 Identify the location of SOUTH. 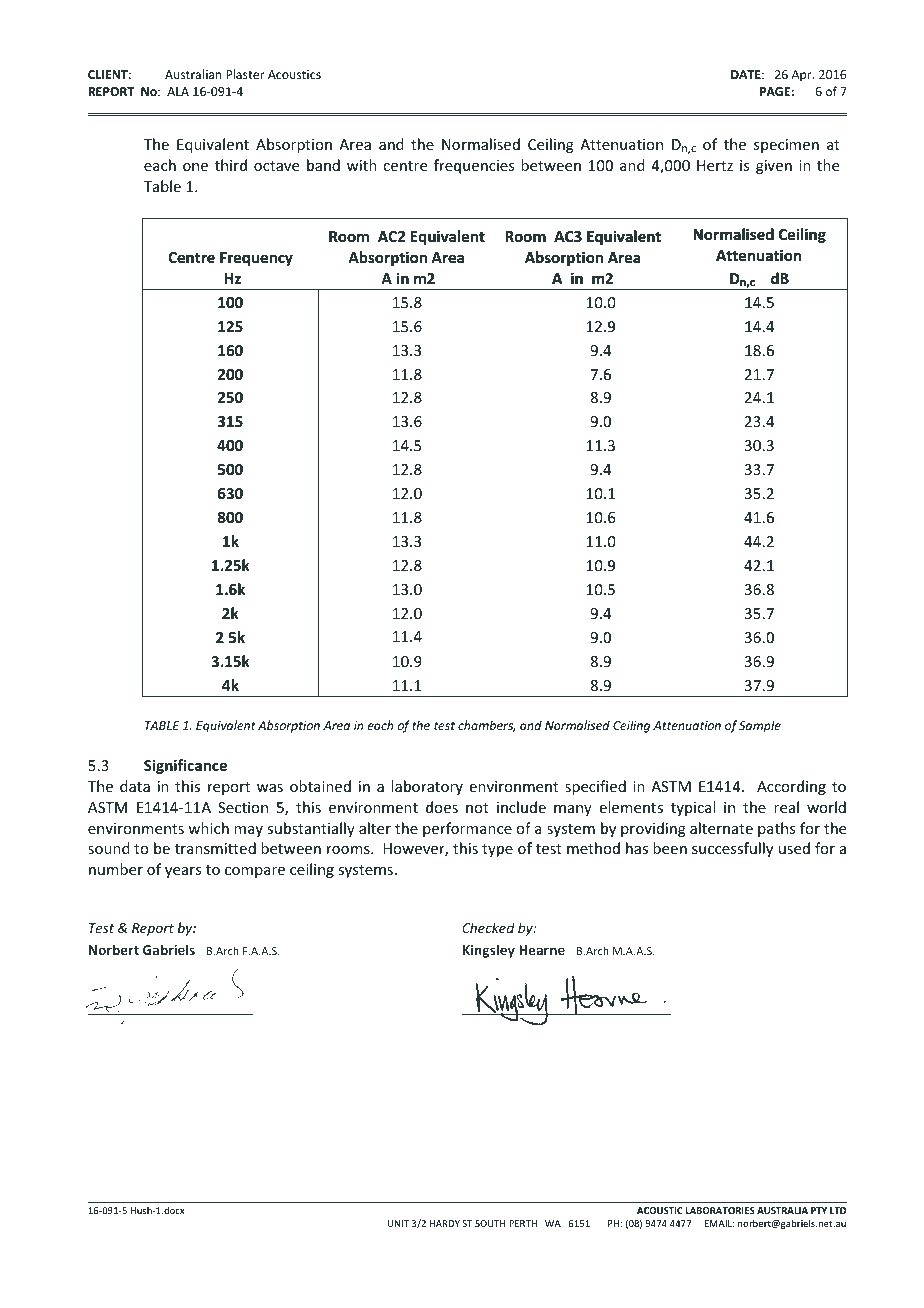
(490, 1223).
